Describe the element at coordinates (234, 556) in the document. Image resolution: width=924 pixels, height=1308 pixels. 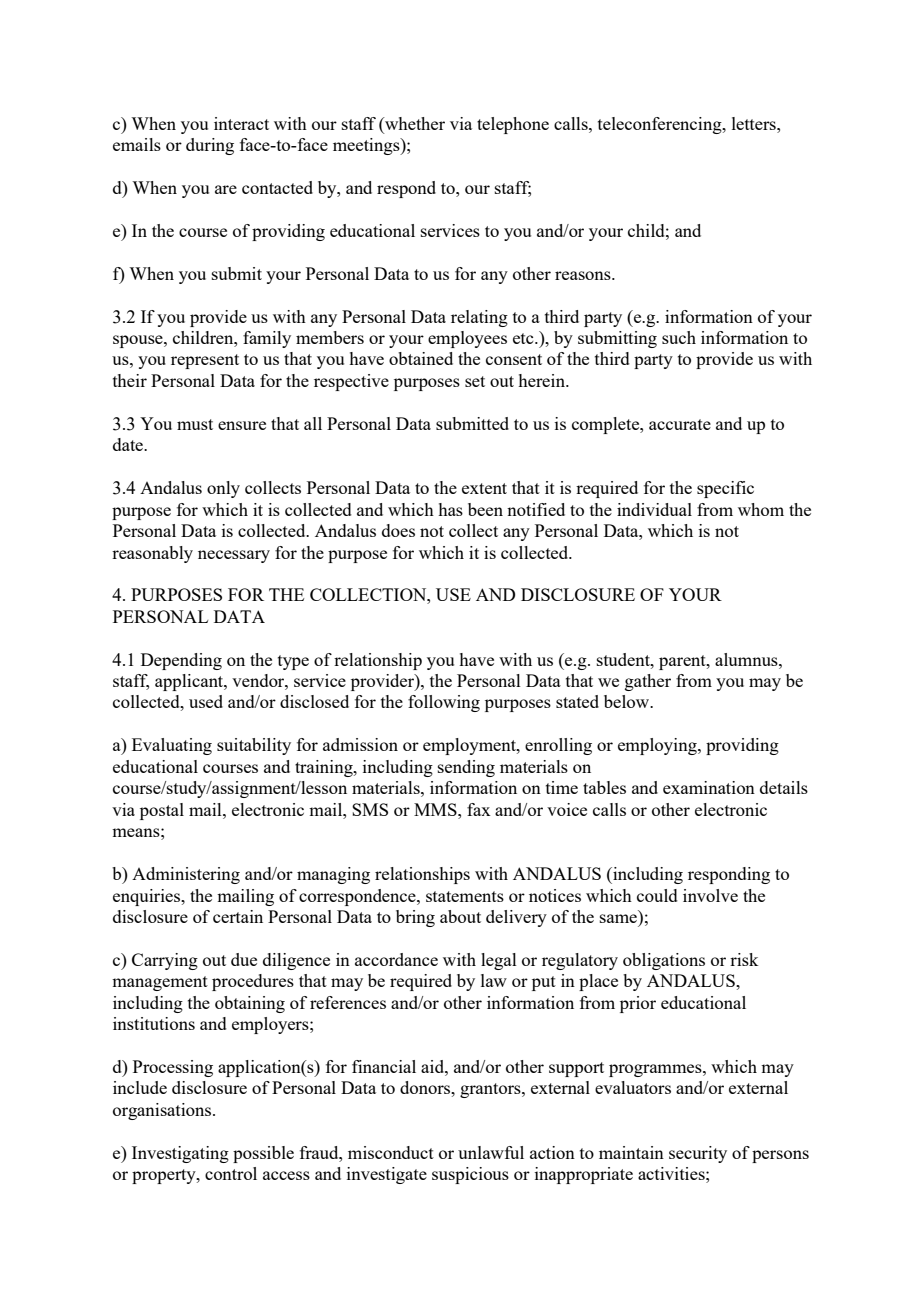
I see `necessary` at that location.
